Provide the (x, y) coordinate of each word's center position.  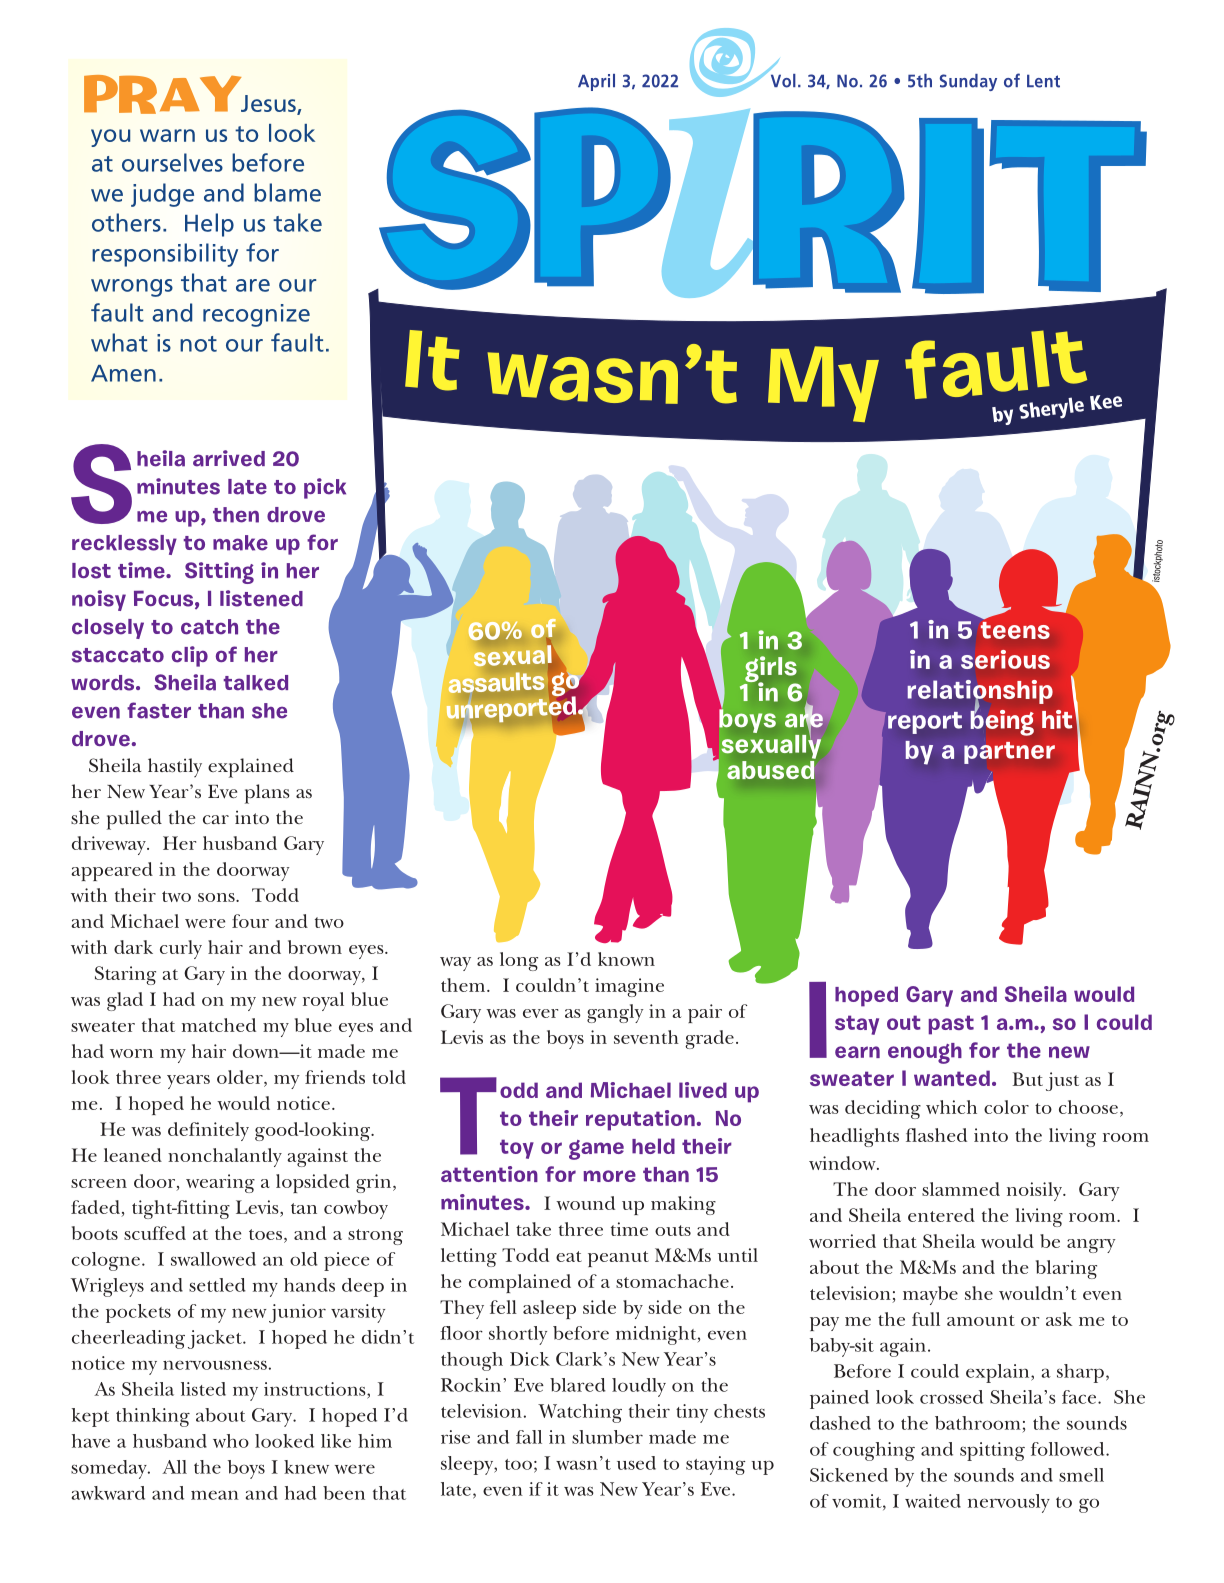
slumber (607, 1437)
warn (167, 135)
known (626, 959)
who (231, 1441)
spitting (992, 1451)
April (596, 82)
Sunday (968, 82)
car (216, 819)
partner (1009, 753)
